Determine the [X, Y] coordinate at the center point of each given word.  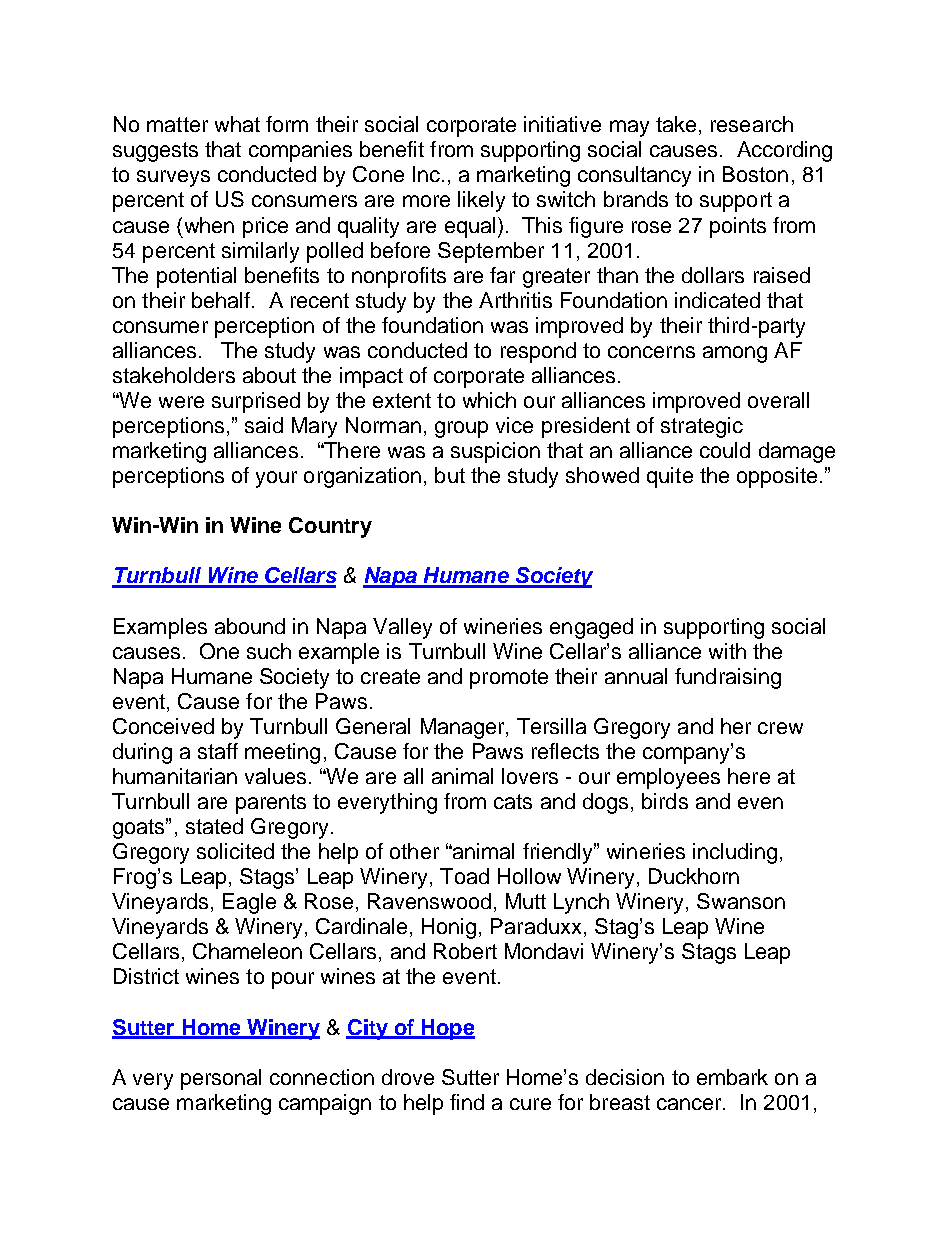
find [467, 1102]
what [237, 124]
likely [481, 201]
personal [221, 1079]
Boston [755, 174]
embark [732, 1077]
